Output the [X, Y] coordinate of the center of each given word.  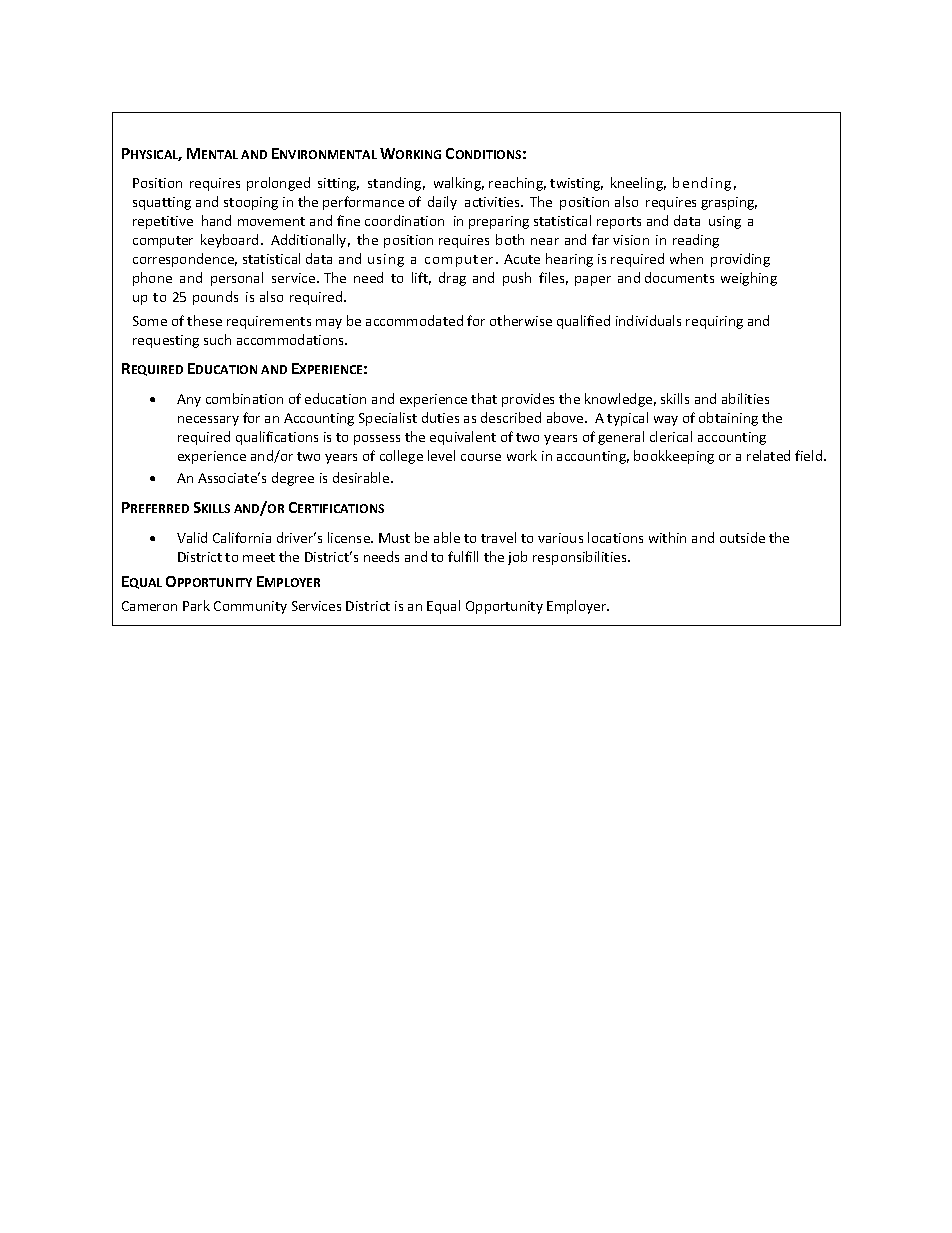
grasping [729, 203]
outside [742, 537]
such [217, 339]
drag [452, 279]
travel [498, 537]
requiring [714, 322]
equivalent [463, 438]
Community [250, 607]
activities [494, 202]
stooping [251, 203]
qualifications [277, 438]
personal [237, 279]
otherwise [521, 320]
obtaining [728, 419]
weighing [749, 279]
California [242, 537]
